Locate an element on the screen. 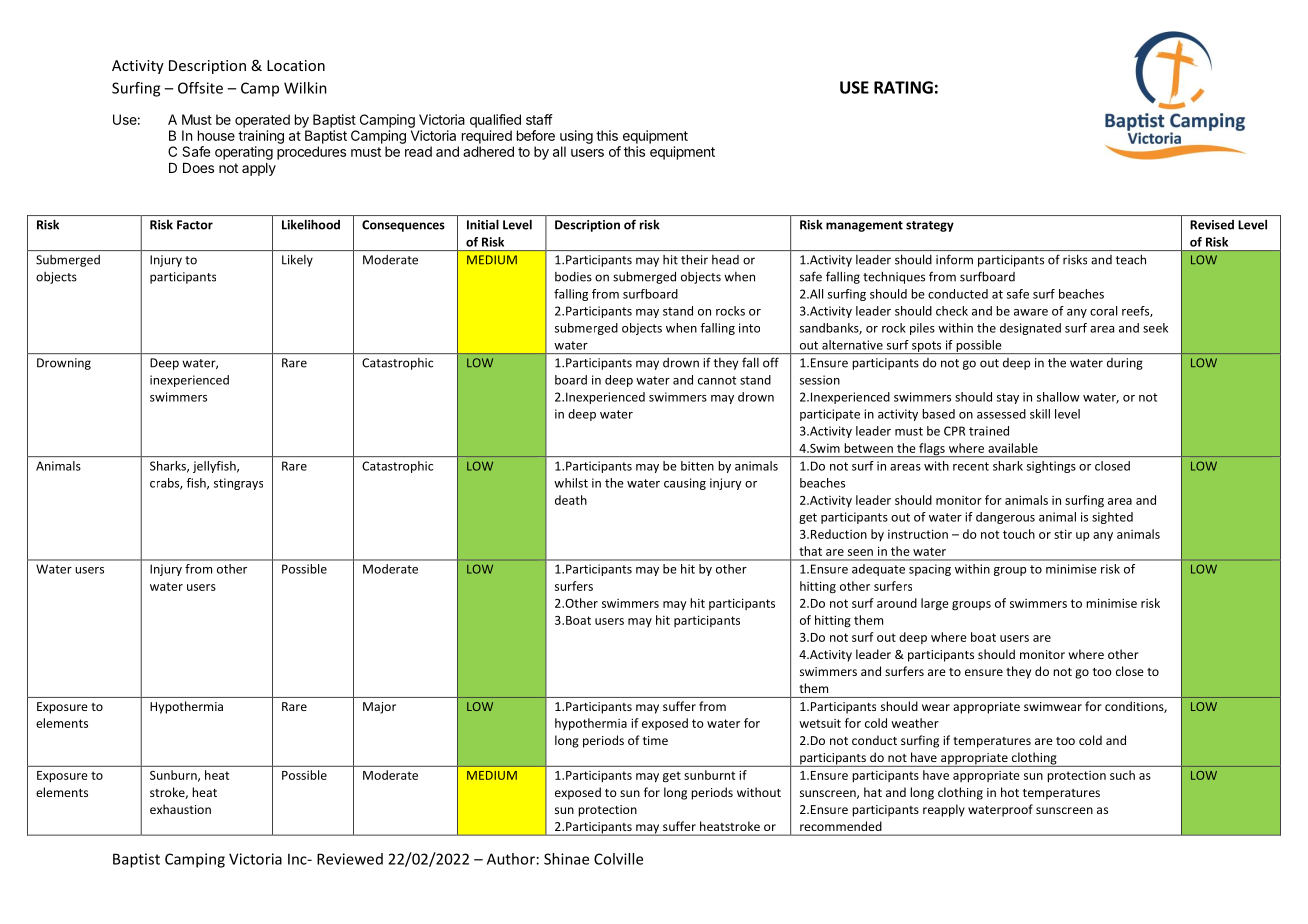 The height and width of the screenshot is (924, 1308). exhaustion is located at coordinates (180, 809).
